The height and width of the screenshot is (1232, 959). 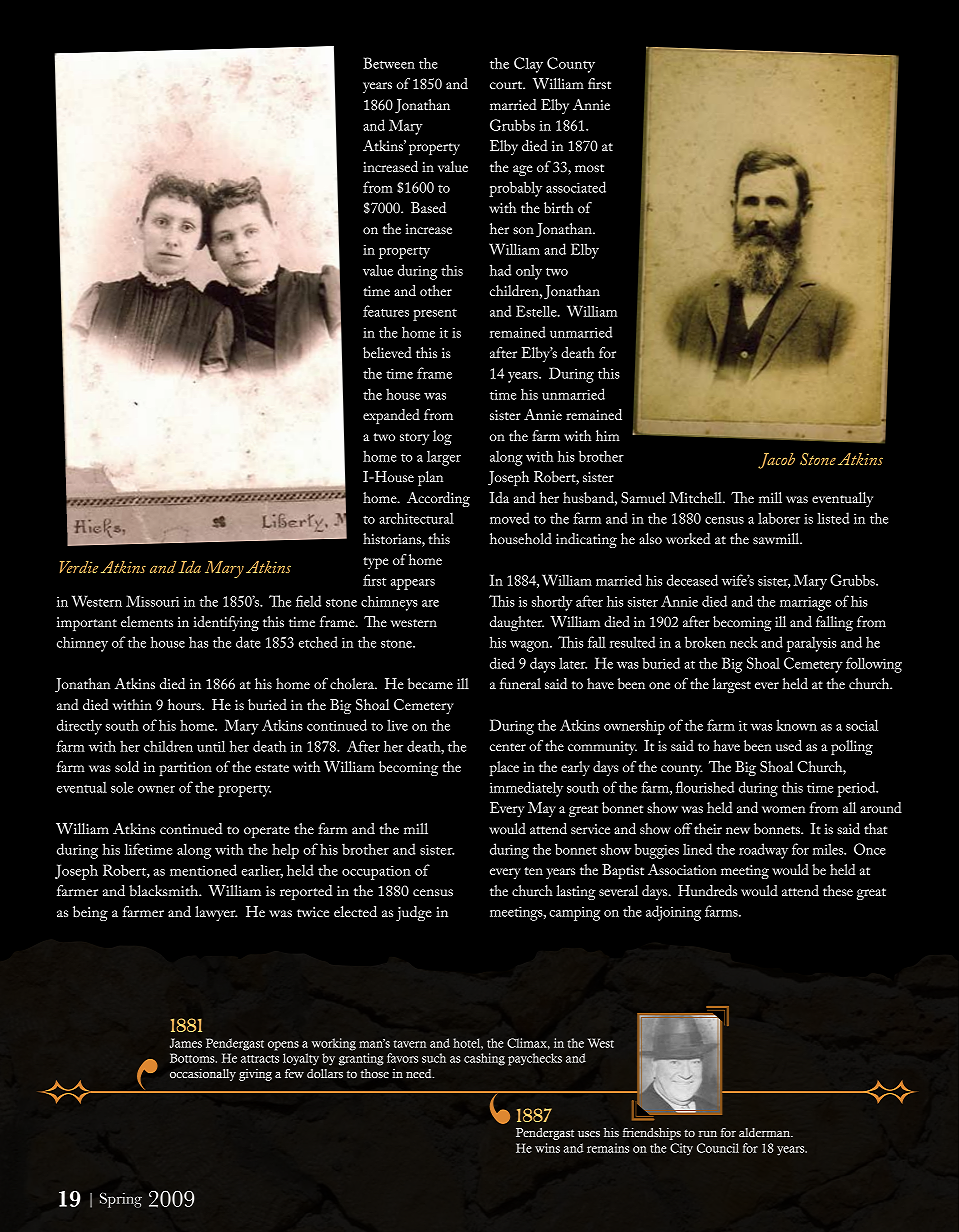 What do you see at coordinates (547, 1148) in the screenshot?
I see `wins` at bounding box center [547, 1148].
